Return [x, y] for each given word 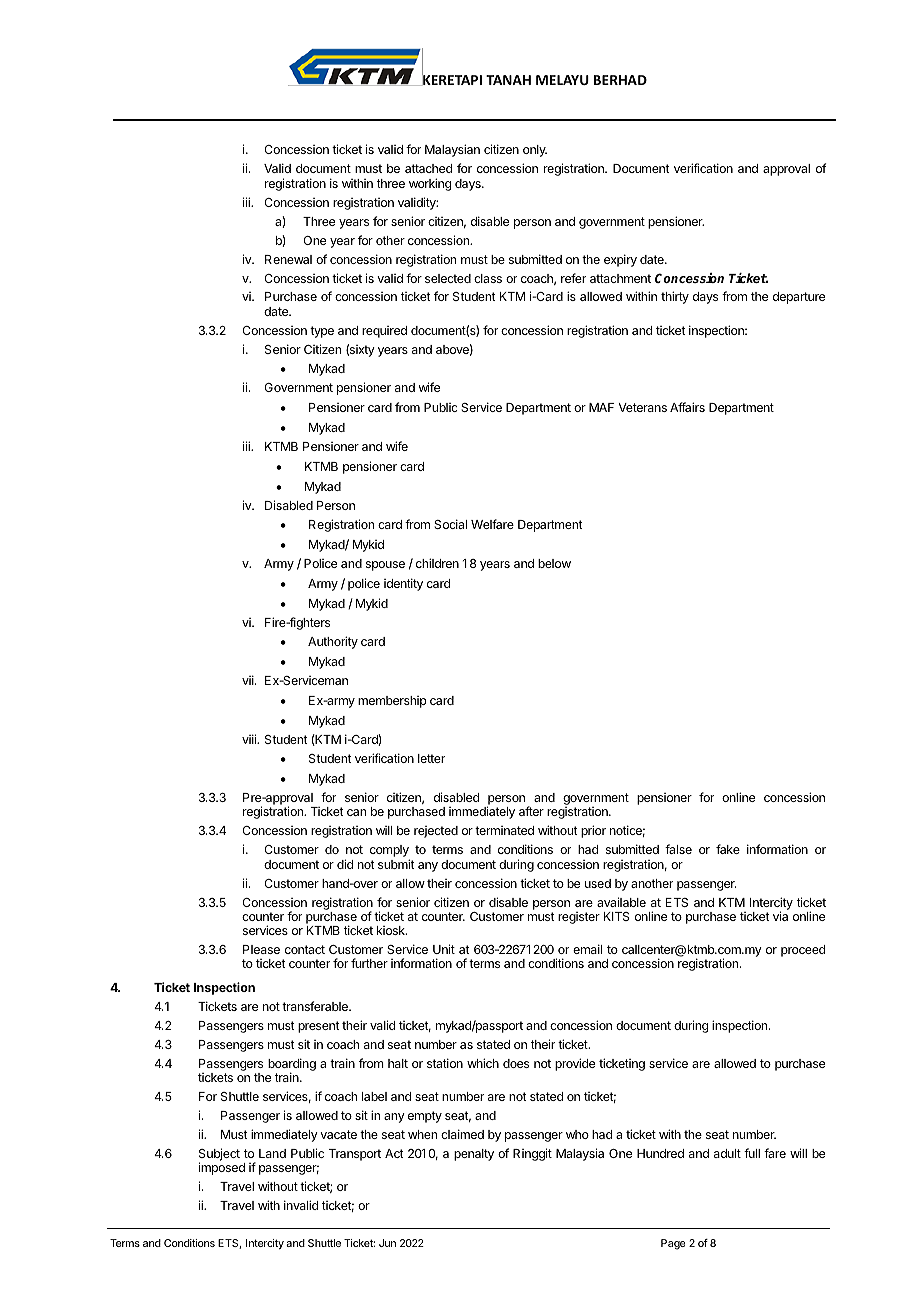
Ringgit [532, 1154]
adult [727, 1153]
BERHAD [620, 80]
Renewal [288, 259]
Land [272, 1153]
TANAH [508, 80]
